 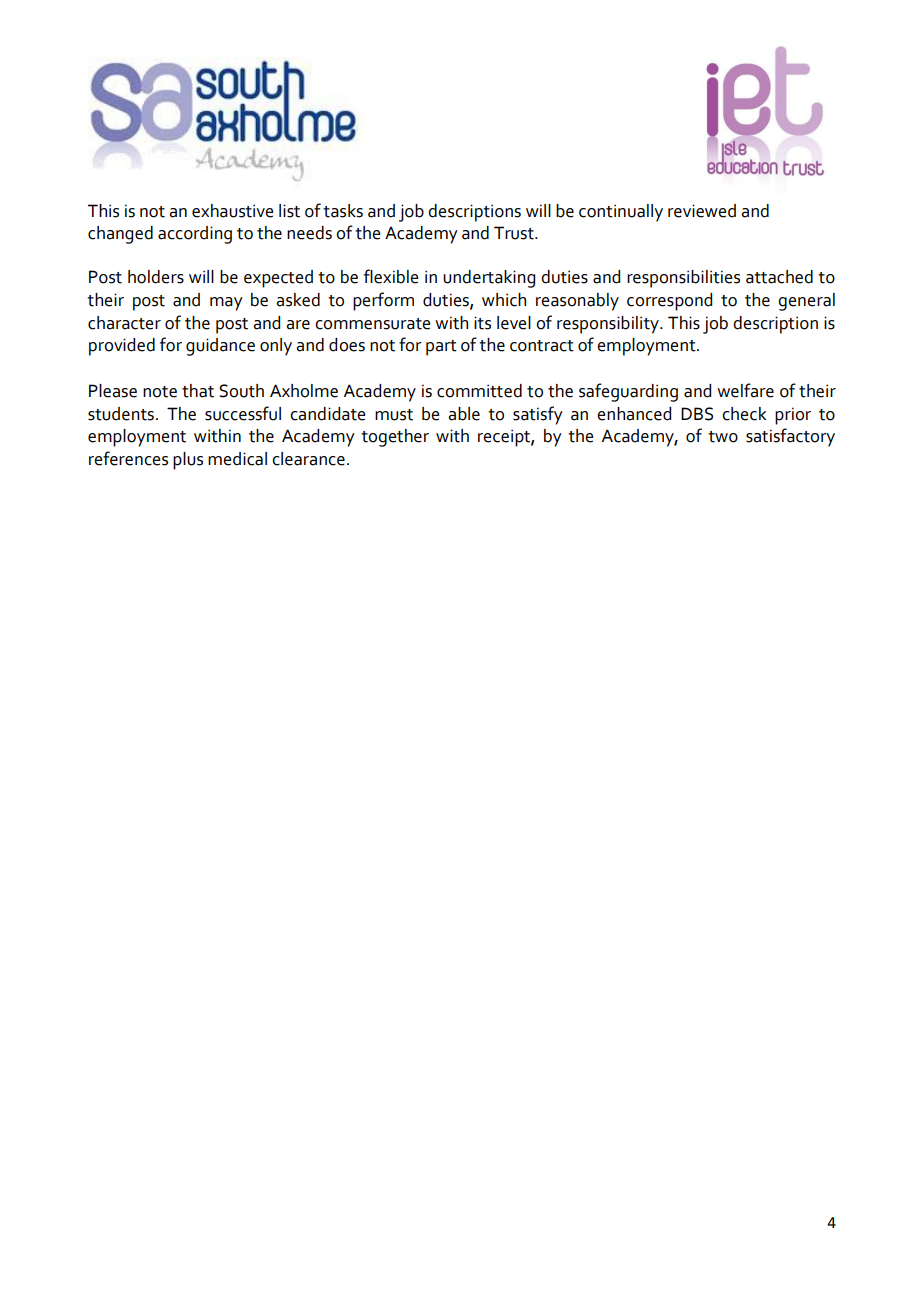 What do you see at coordinates (198, 391) in the page?
I see `that` at bounding box center [198, 391].
